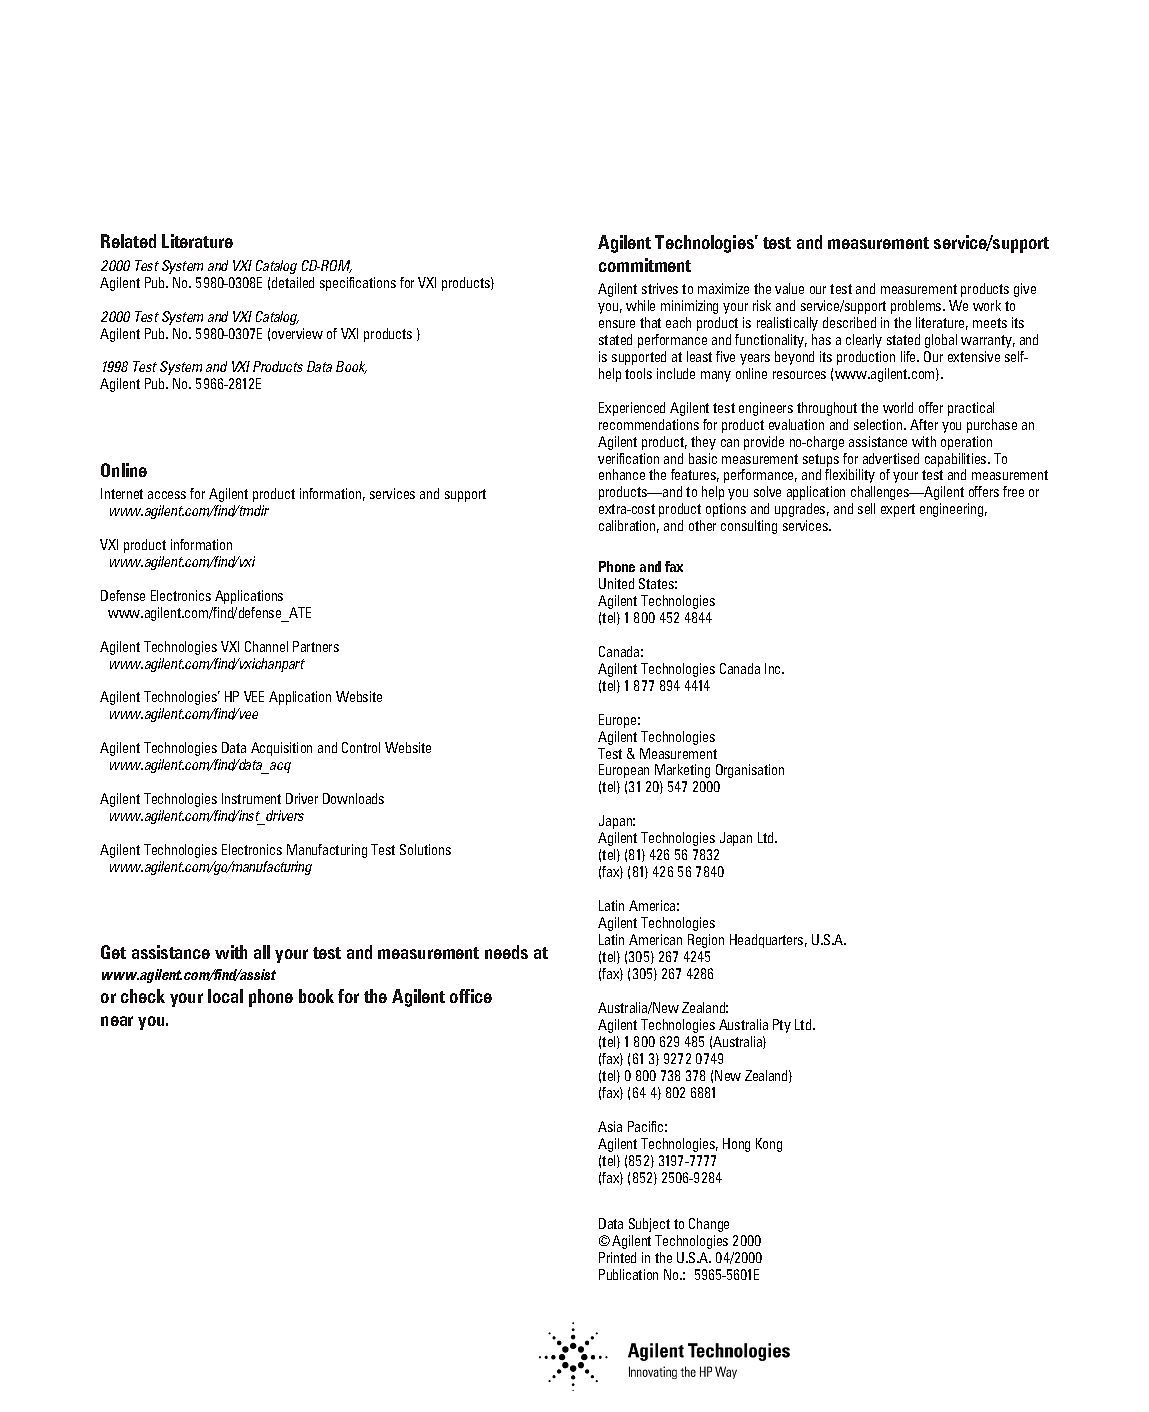 The width and height of the document is (1149, 1412). Describe the element at coordinates (645, 265) in the document. I see `commitment` at that location.
